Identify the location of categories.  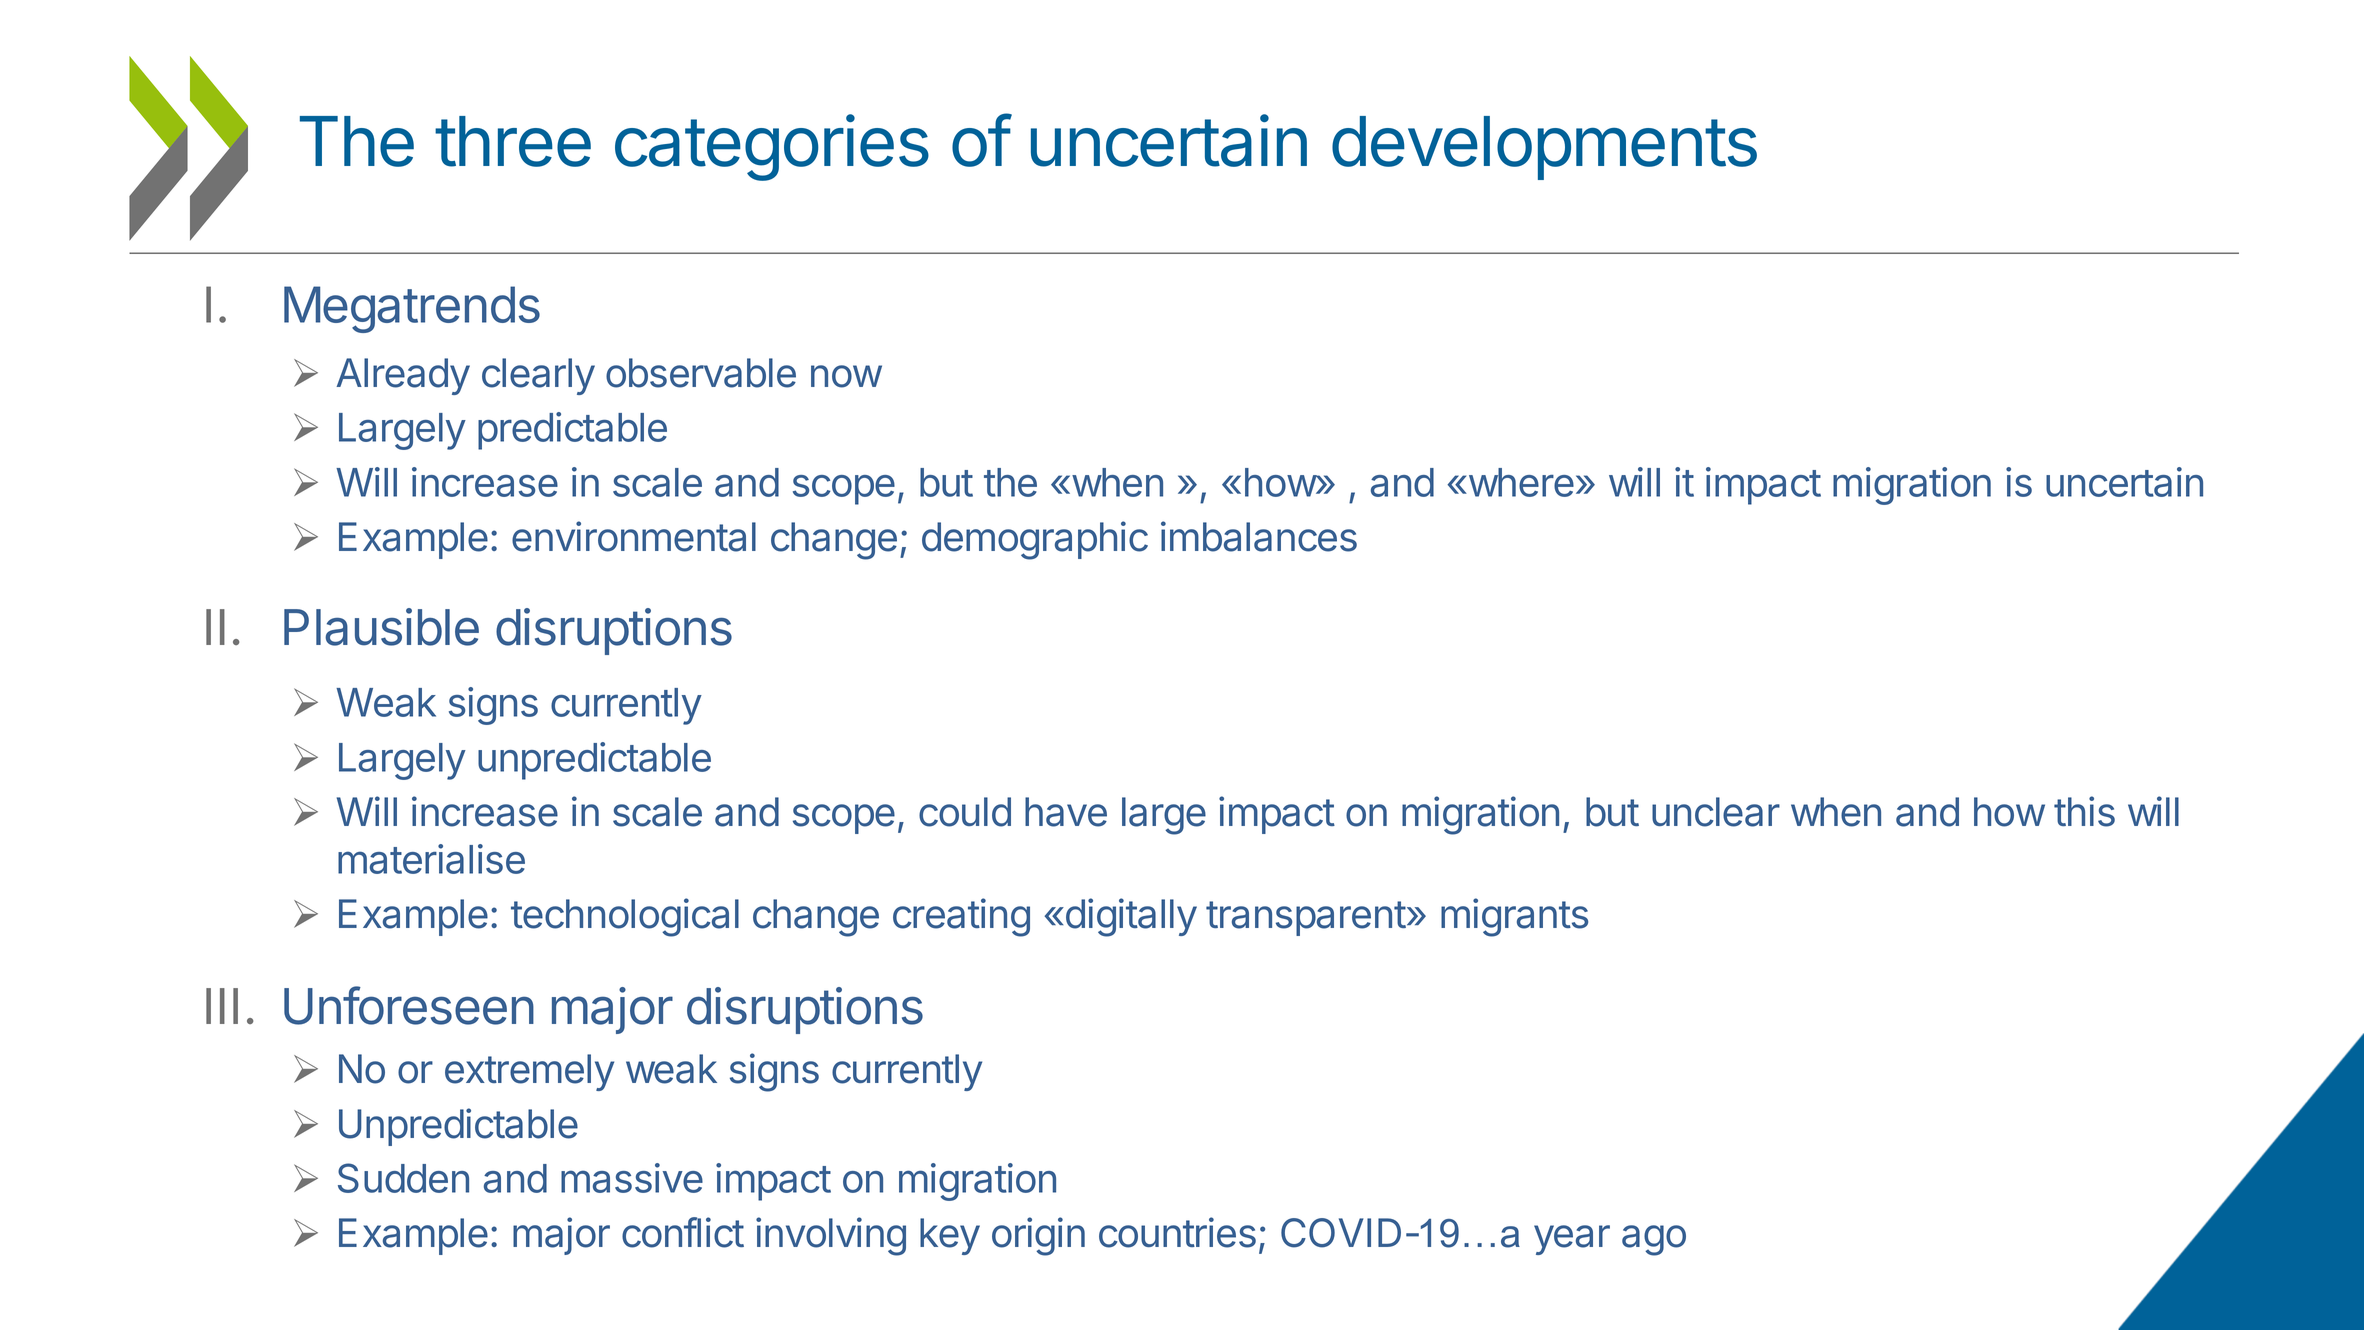
(772, 147).
